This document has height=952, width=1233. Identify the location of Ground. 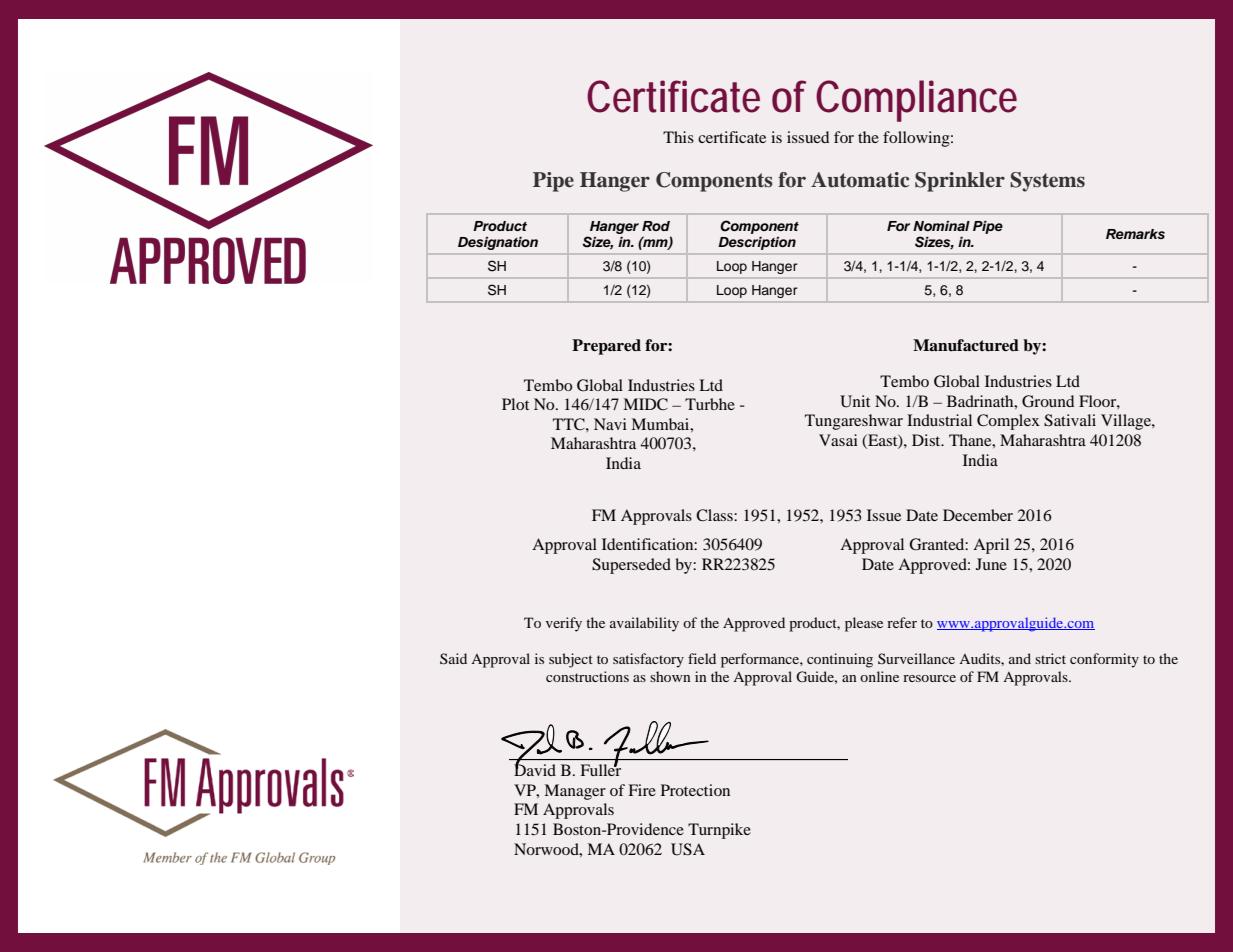
(1048, 401).
